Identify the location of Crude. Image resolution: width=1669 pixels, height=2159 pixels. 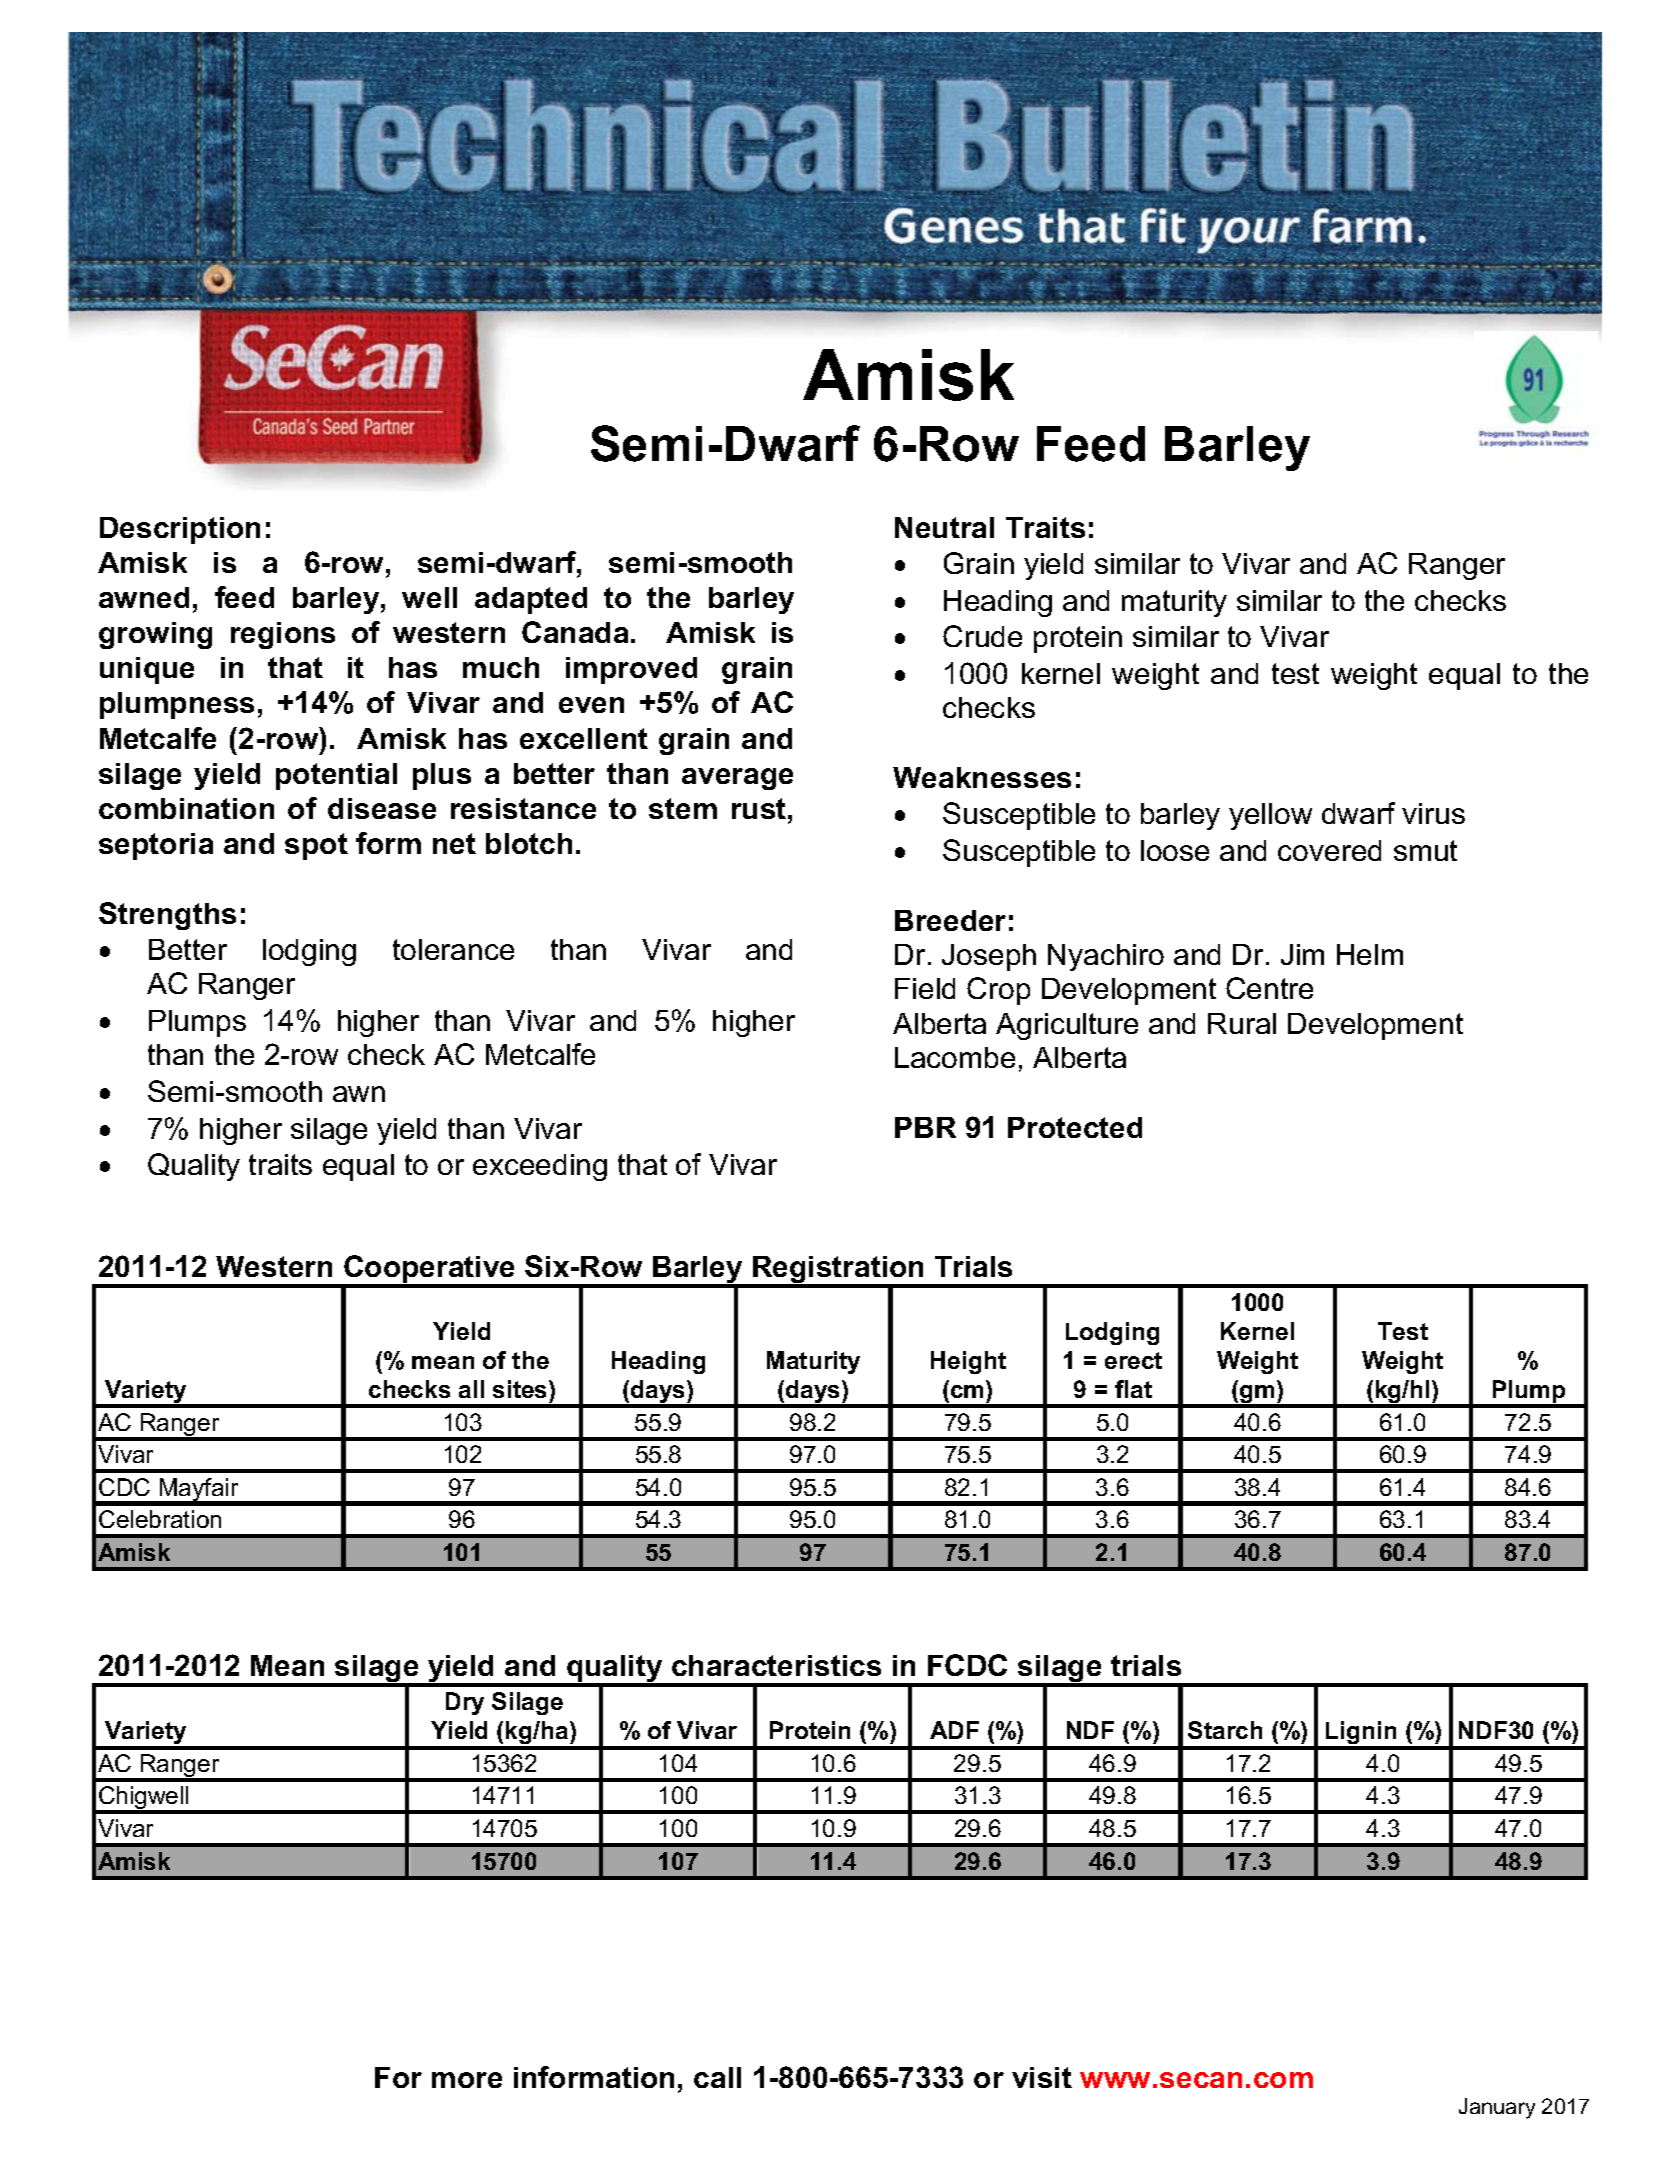
(982, 636).
